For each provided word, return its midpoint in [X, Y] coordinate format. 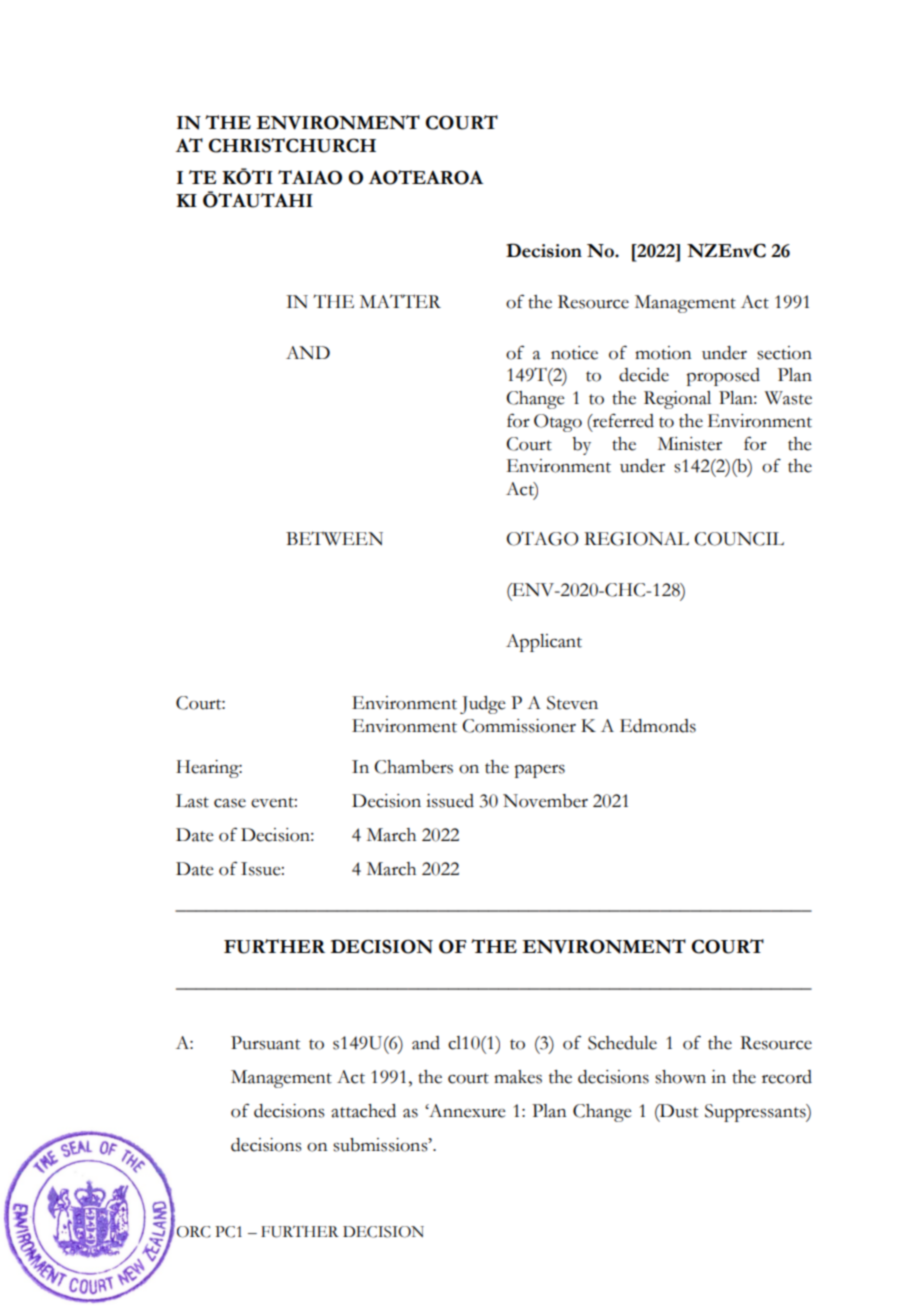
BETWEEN [334, 538]
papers [539, 771]
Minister [690, 444]
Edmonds [658, 726]
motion [663, 353]
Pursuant [265, 1043]
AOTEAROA [426, 177]
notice [574, 353]
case [230, 803]
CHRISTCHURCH [292, 145]
